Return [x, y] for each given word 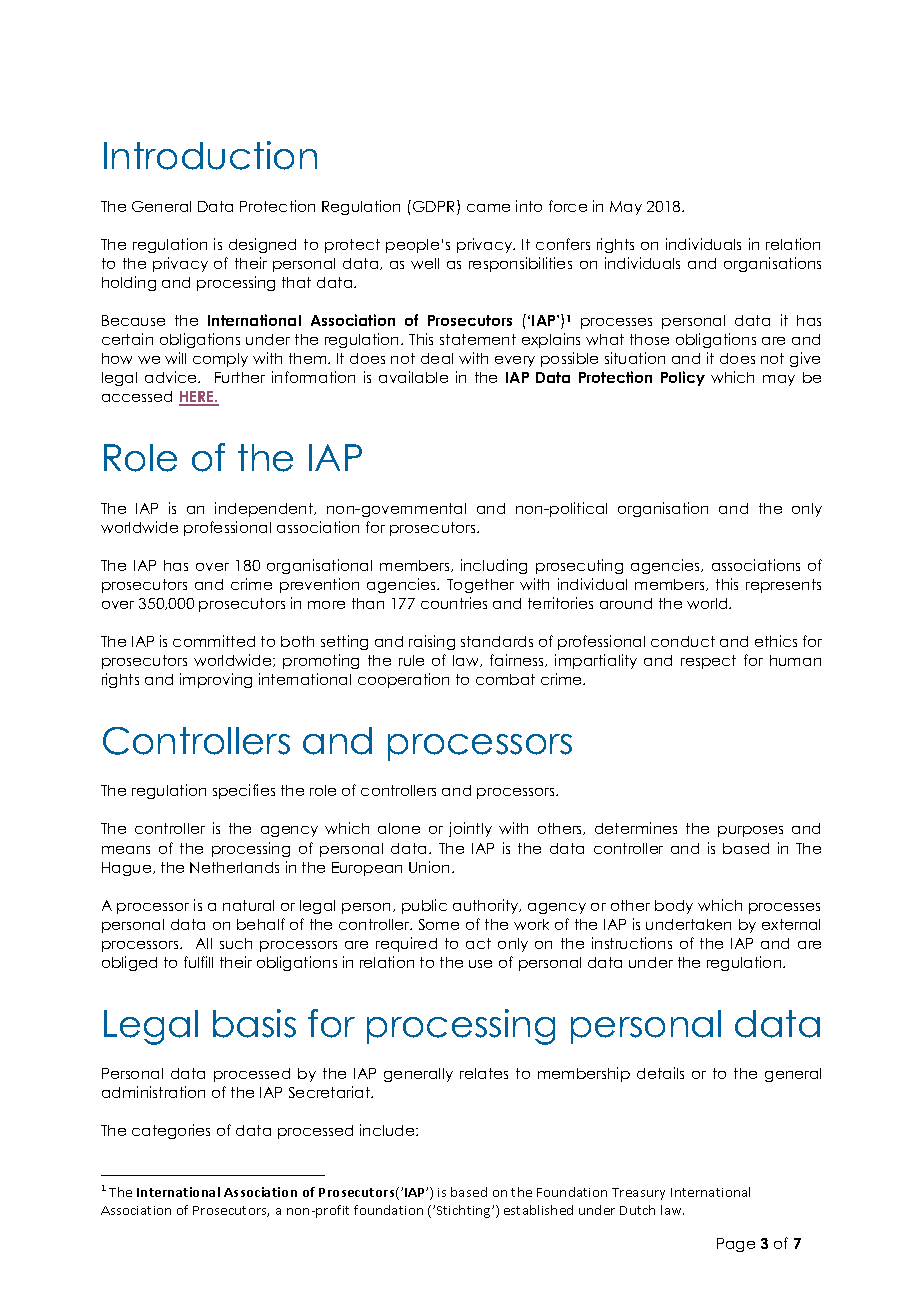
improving [216, 680]
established [538, 1210]
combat [505, 679]
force [568, 206]
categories [171, 1131]
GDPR [435, 207]
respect [708, 662]
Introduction [210, 155]
